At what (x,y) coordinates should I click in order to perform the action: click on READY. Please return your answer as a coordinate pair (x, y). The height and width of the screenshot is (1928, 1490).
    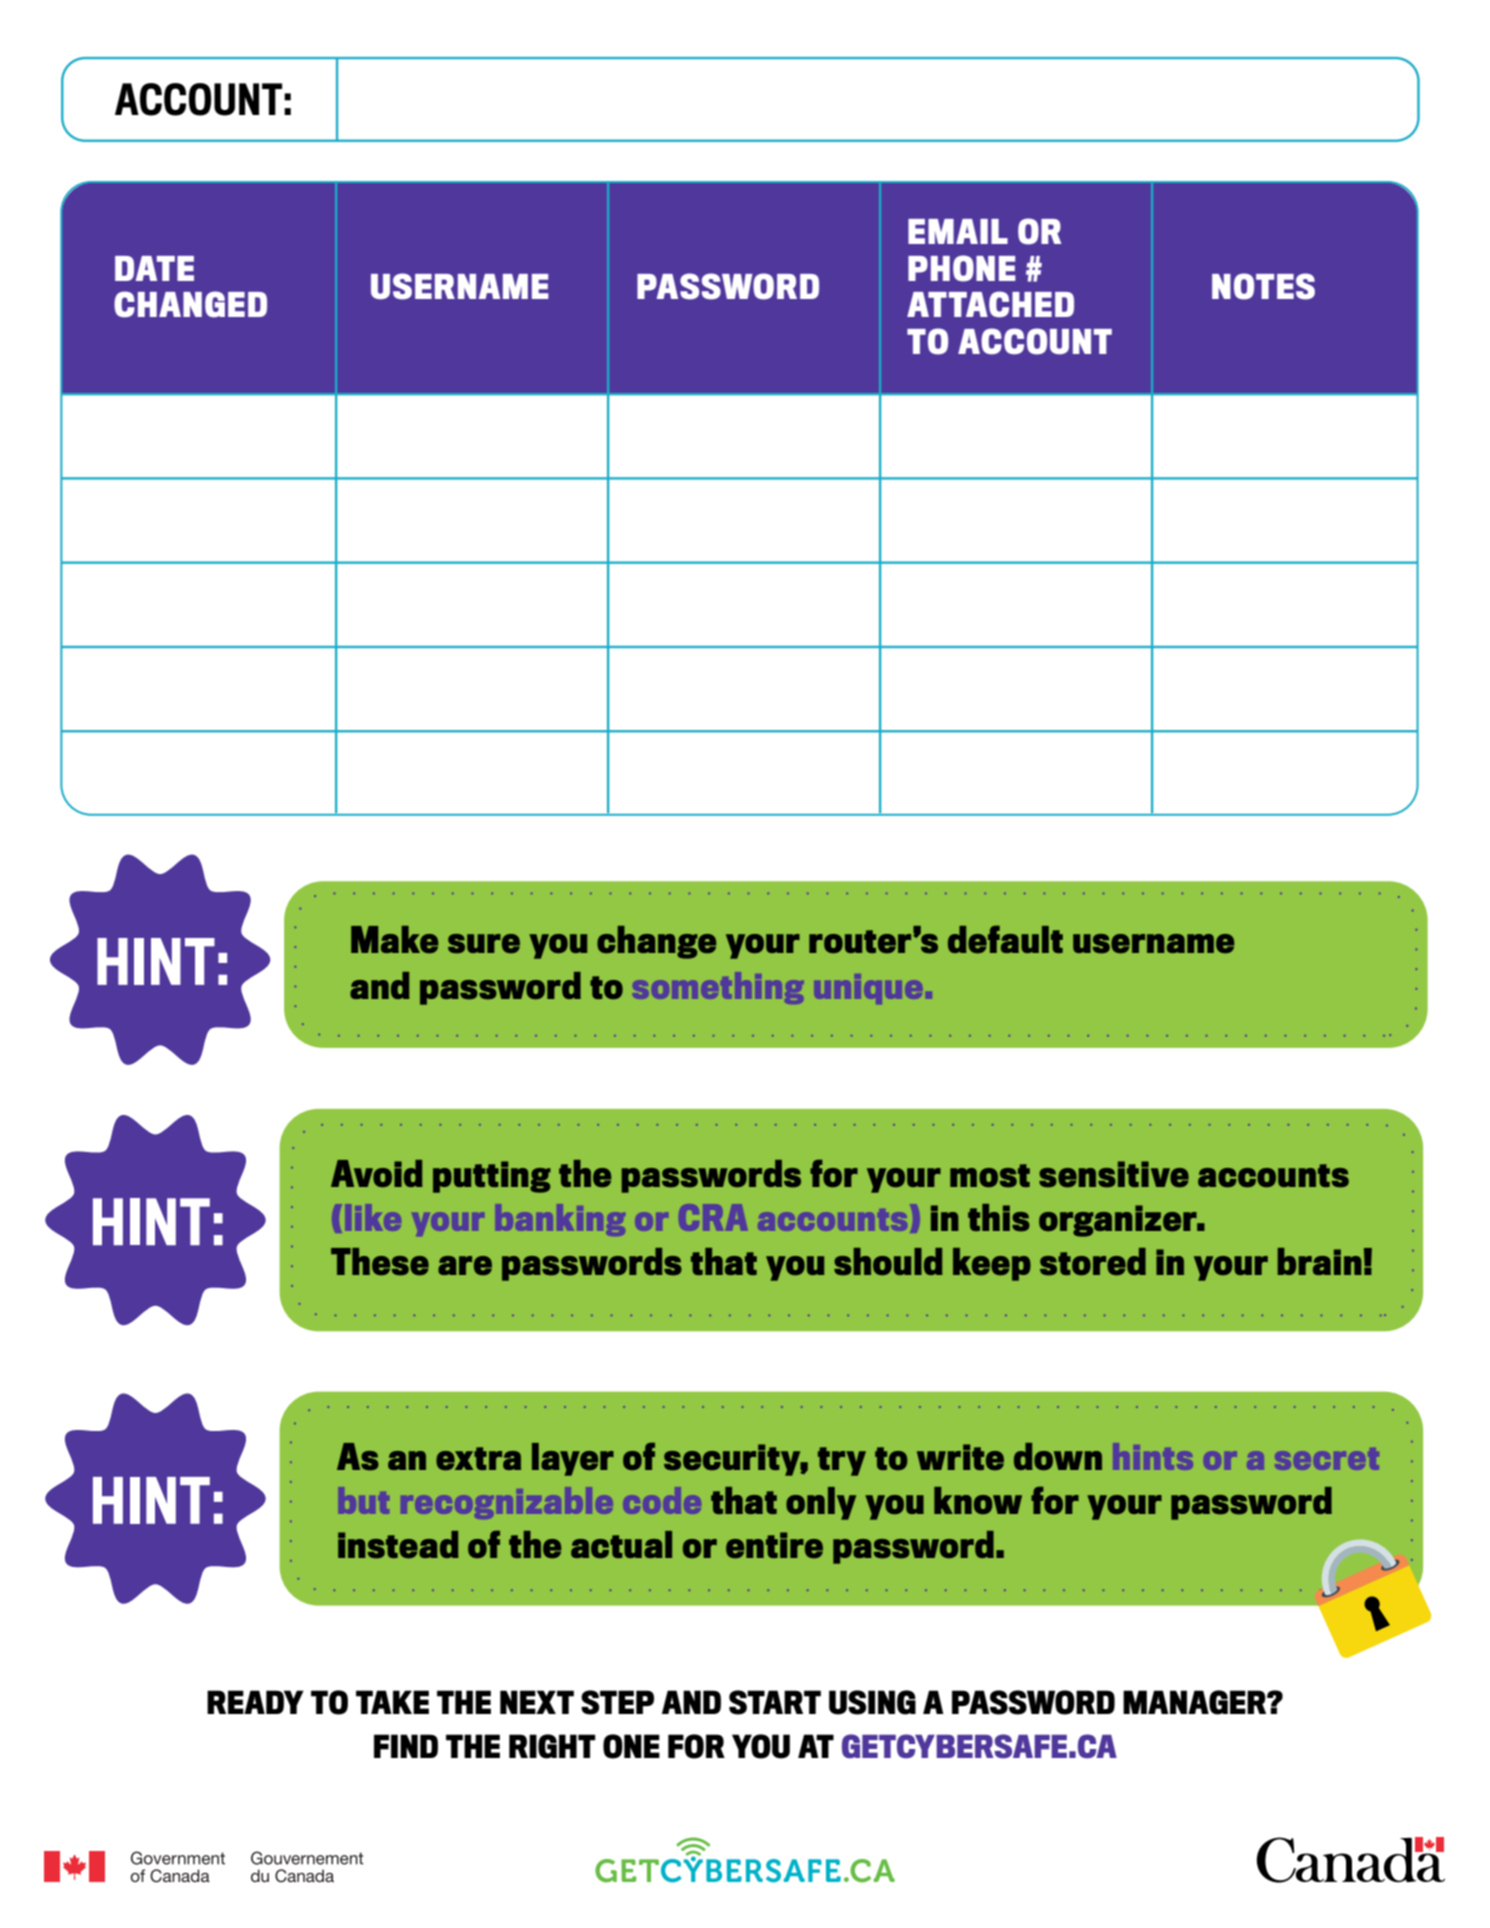
    Looking at the image, I should click on (255, 1702).
